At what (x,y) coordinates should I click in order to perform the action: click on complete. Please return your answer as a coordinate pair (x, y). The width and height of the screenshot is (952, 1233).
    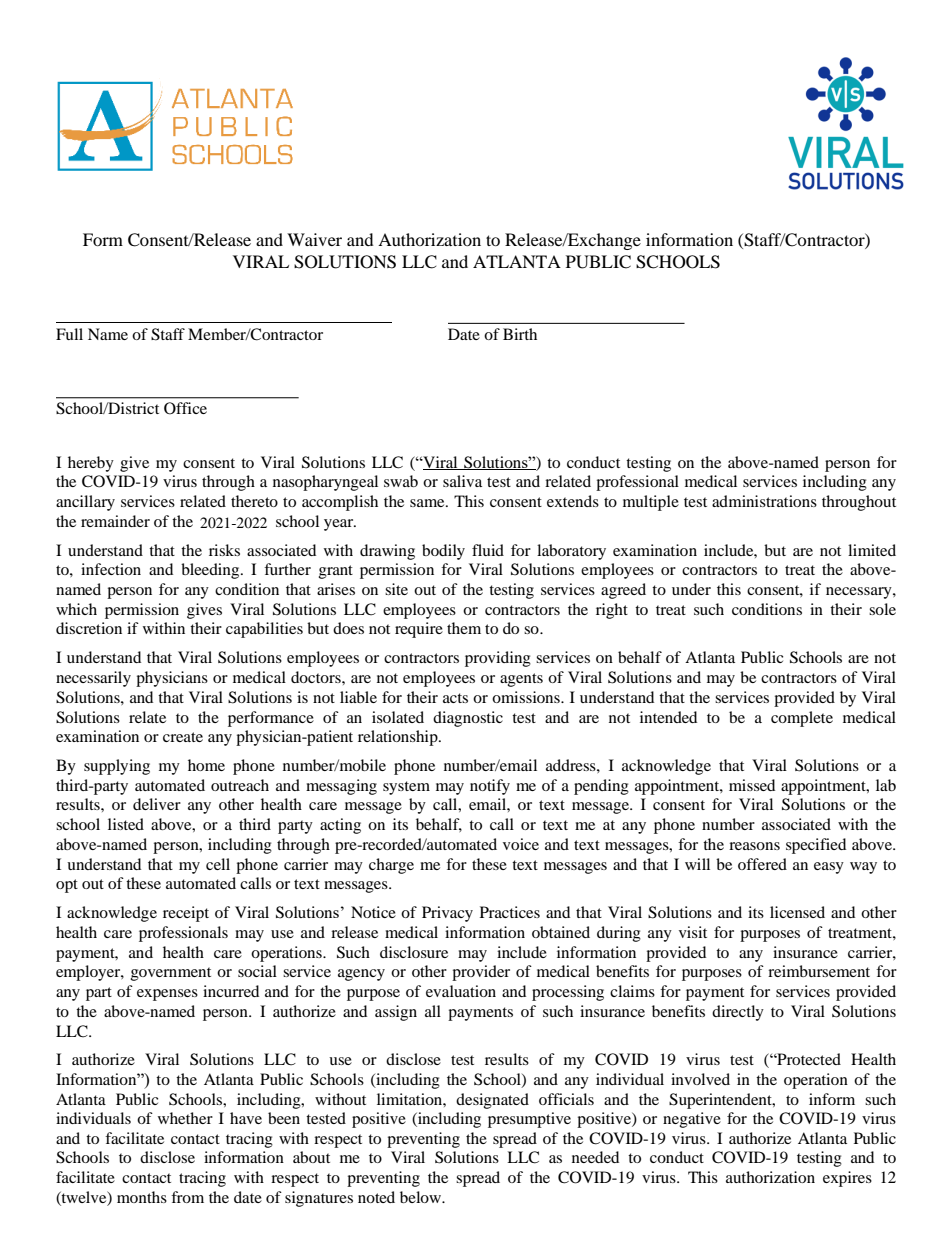
    Looking at the image, I should click on (802, 719).
